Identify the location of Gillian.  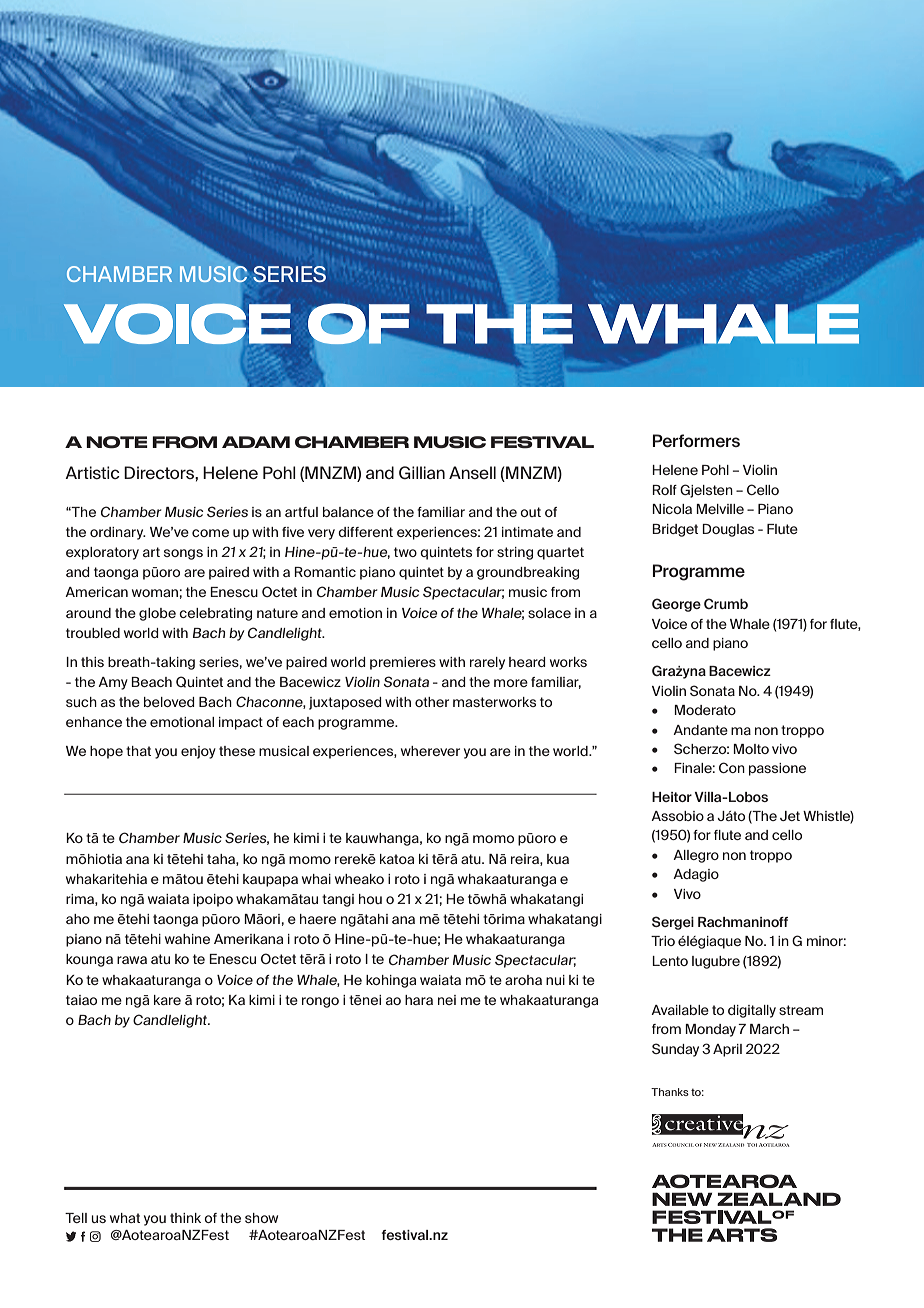
(422, 472).
